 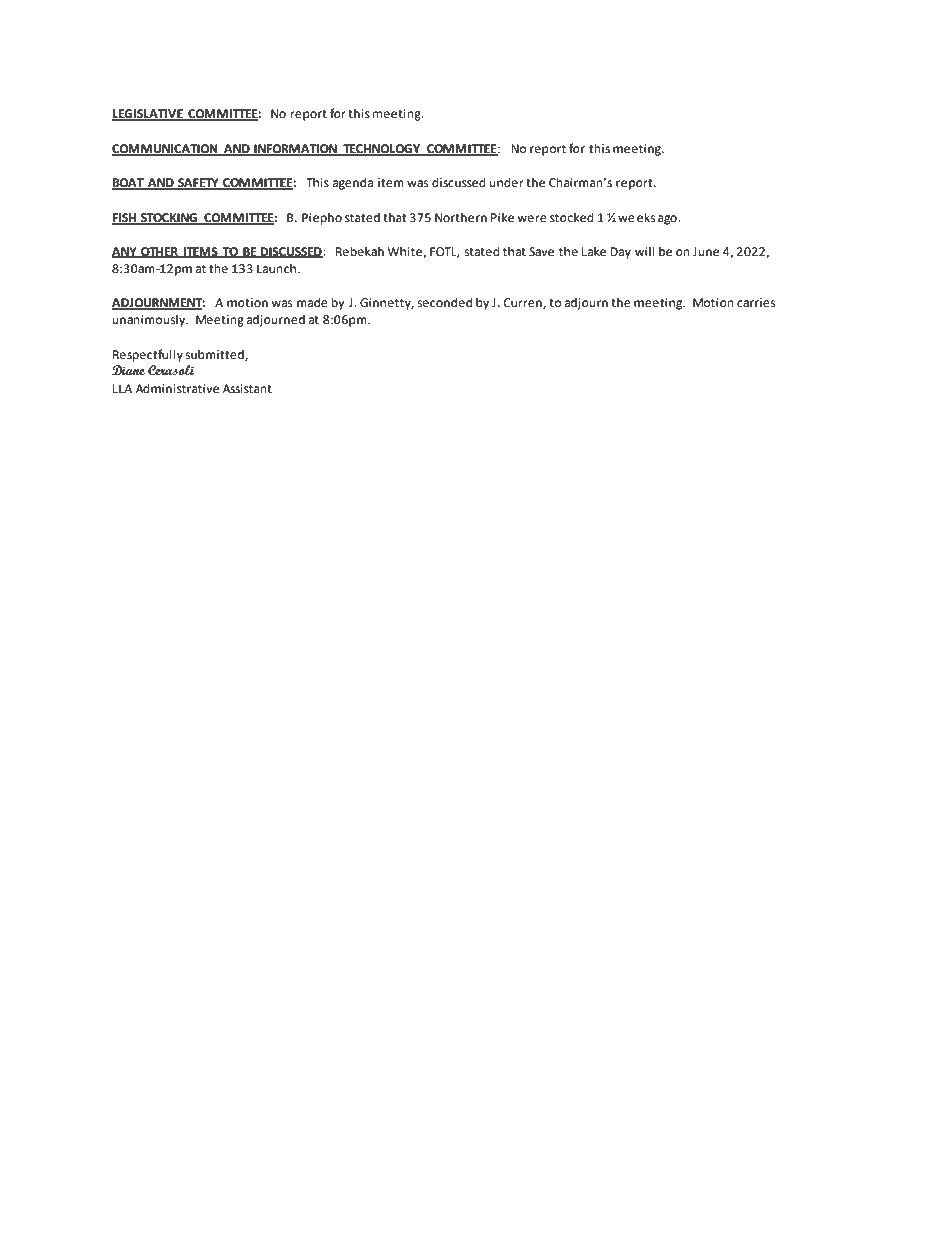 I want to click on Northern, so click(x=461, y=218).
